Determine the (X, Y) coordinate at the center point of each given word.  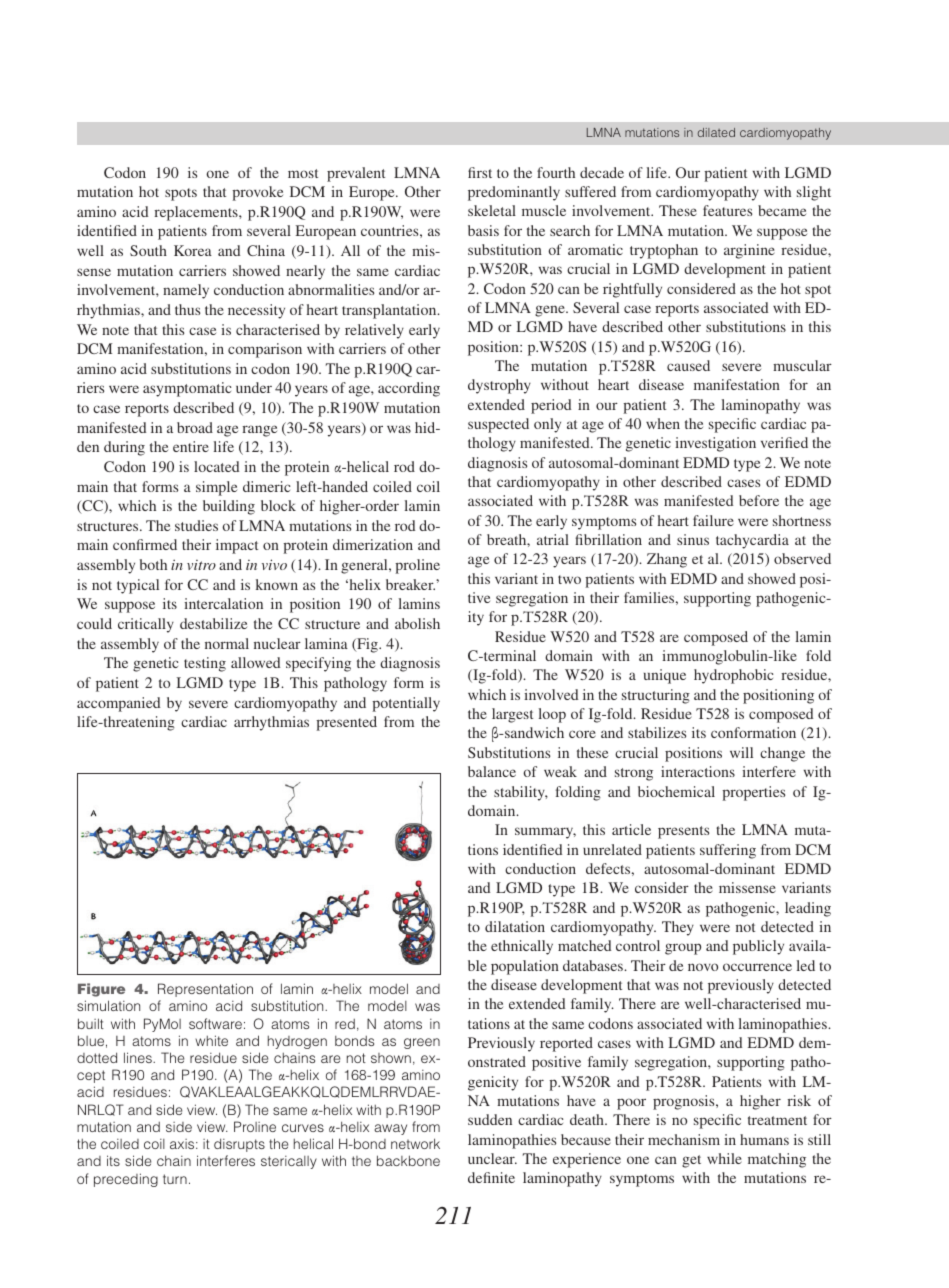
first (480, 172)
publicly (758, 947)
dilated (716, 132)
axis (183, 1144)
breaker (410, 584)
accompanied (118, 704)
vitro (201, 565)
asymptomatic (187, 389)
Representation (205, 990)
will (741, 752)
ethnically (522, 947)
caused (688, 365)
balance (492, 771)
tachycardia (752, 541)
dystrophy (499, 386)
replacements (197, 213)
